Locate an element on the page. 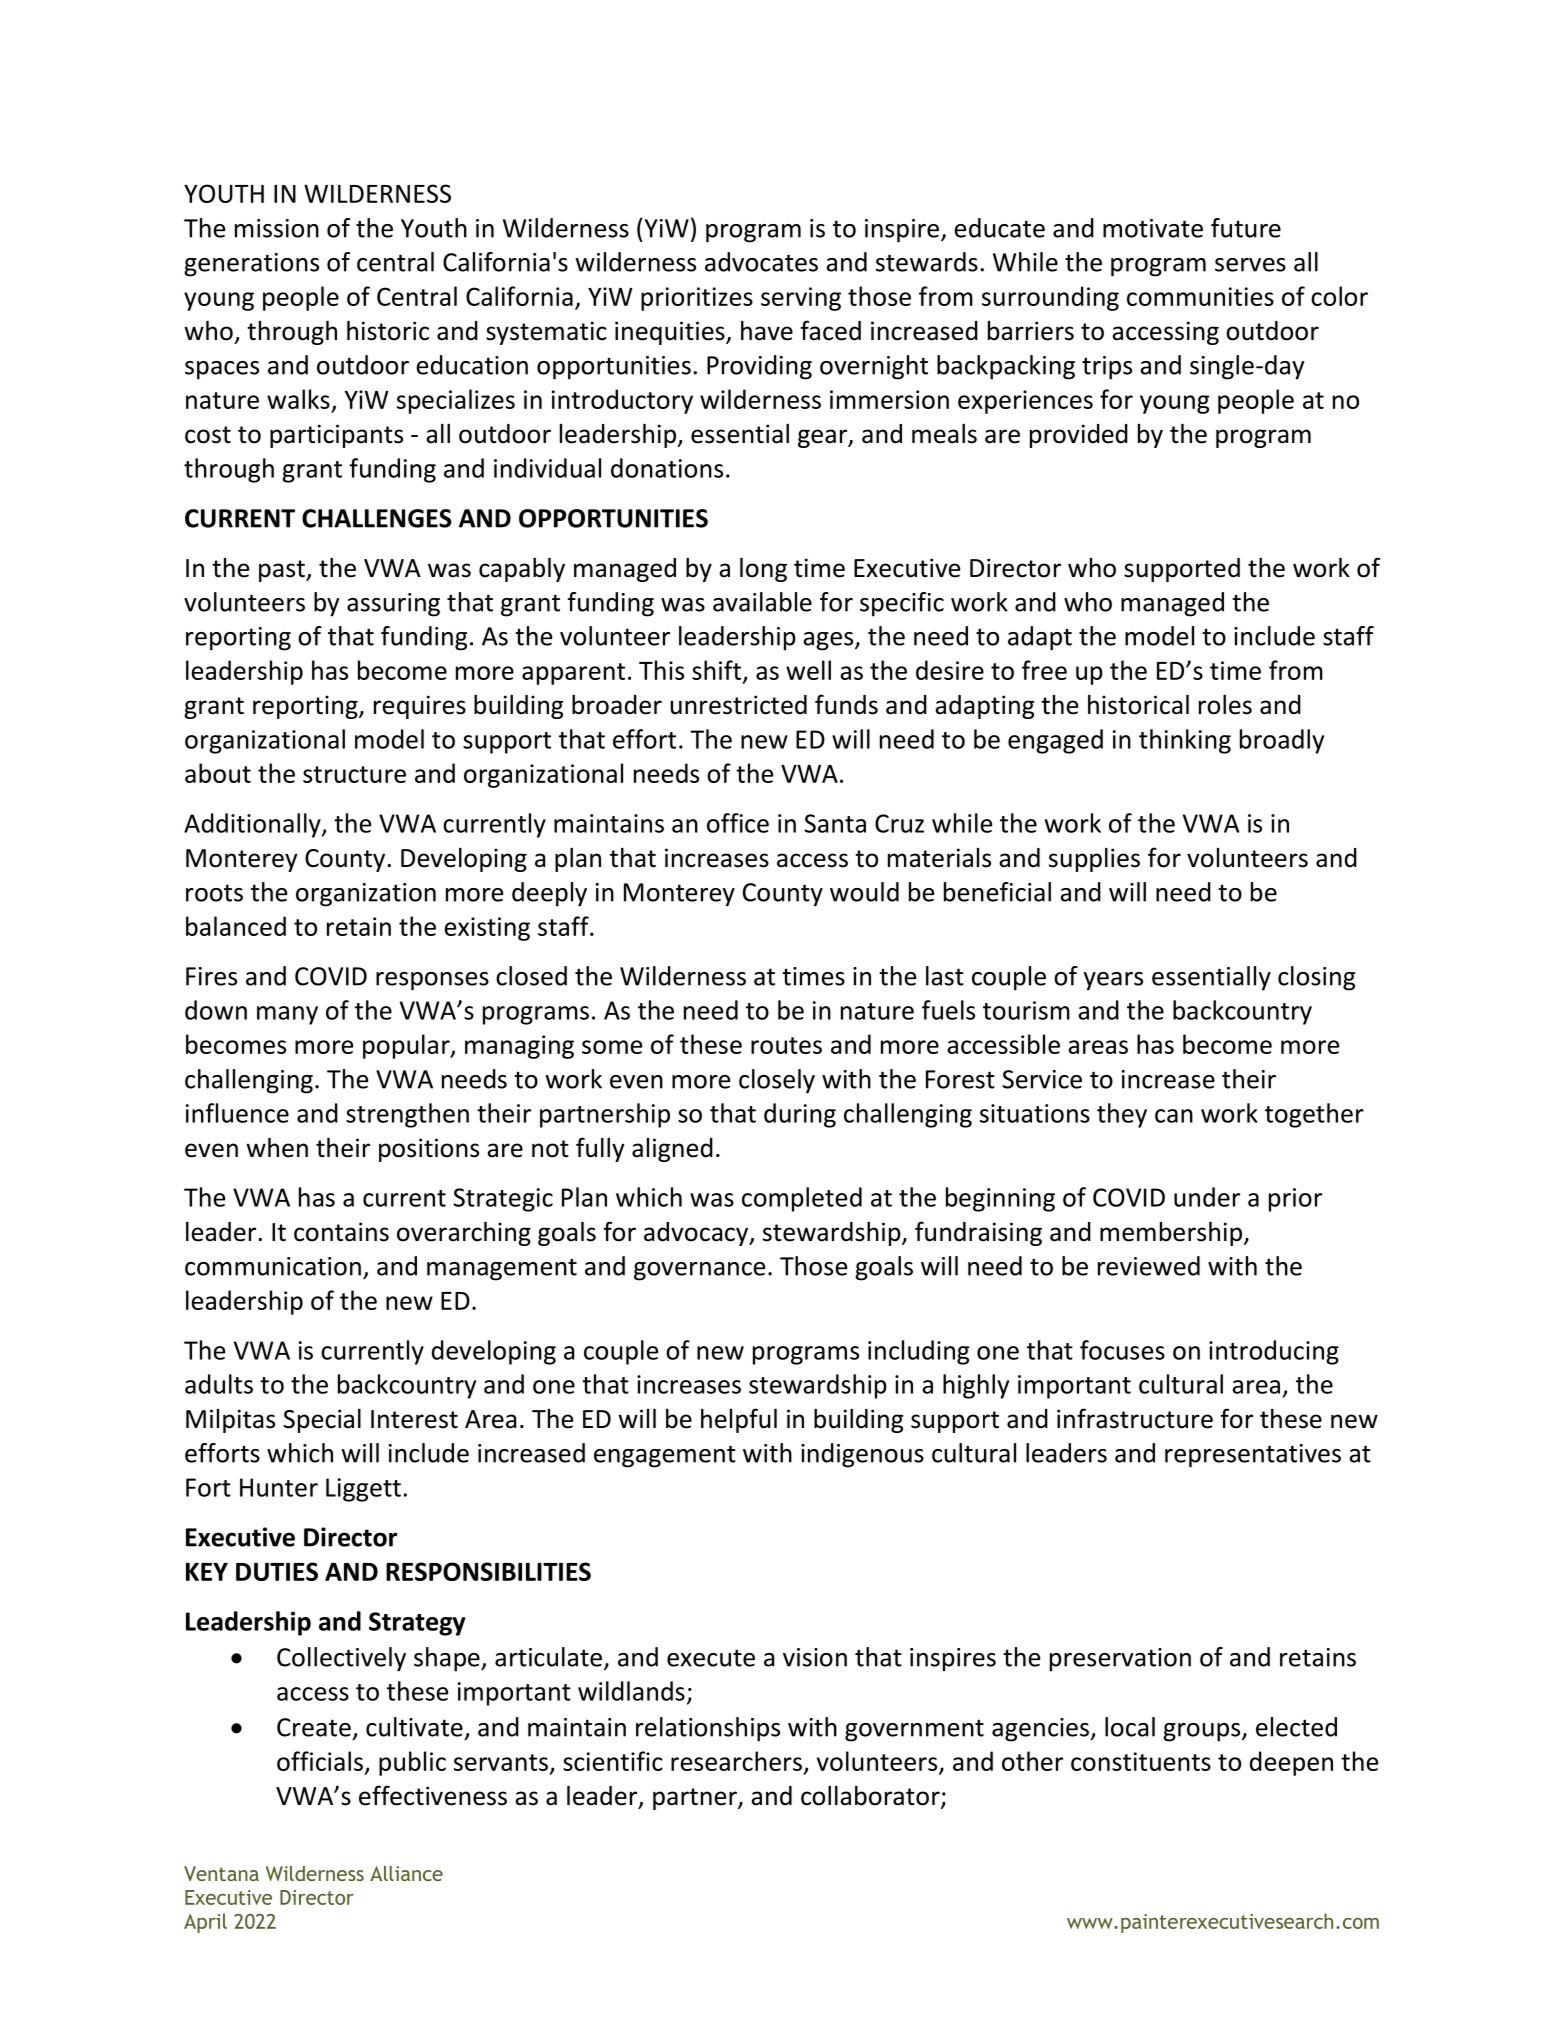 This document has width=1564, height=2025. can is located at coordinates (1174, 1116).
